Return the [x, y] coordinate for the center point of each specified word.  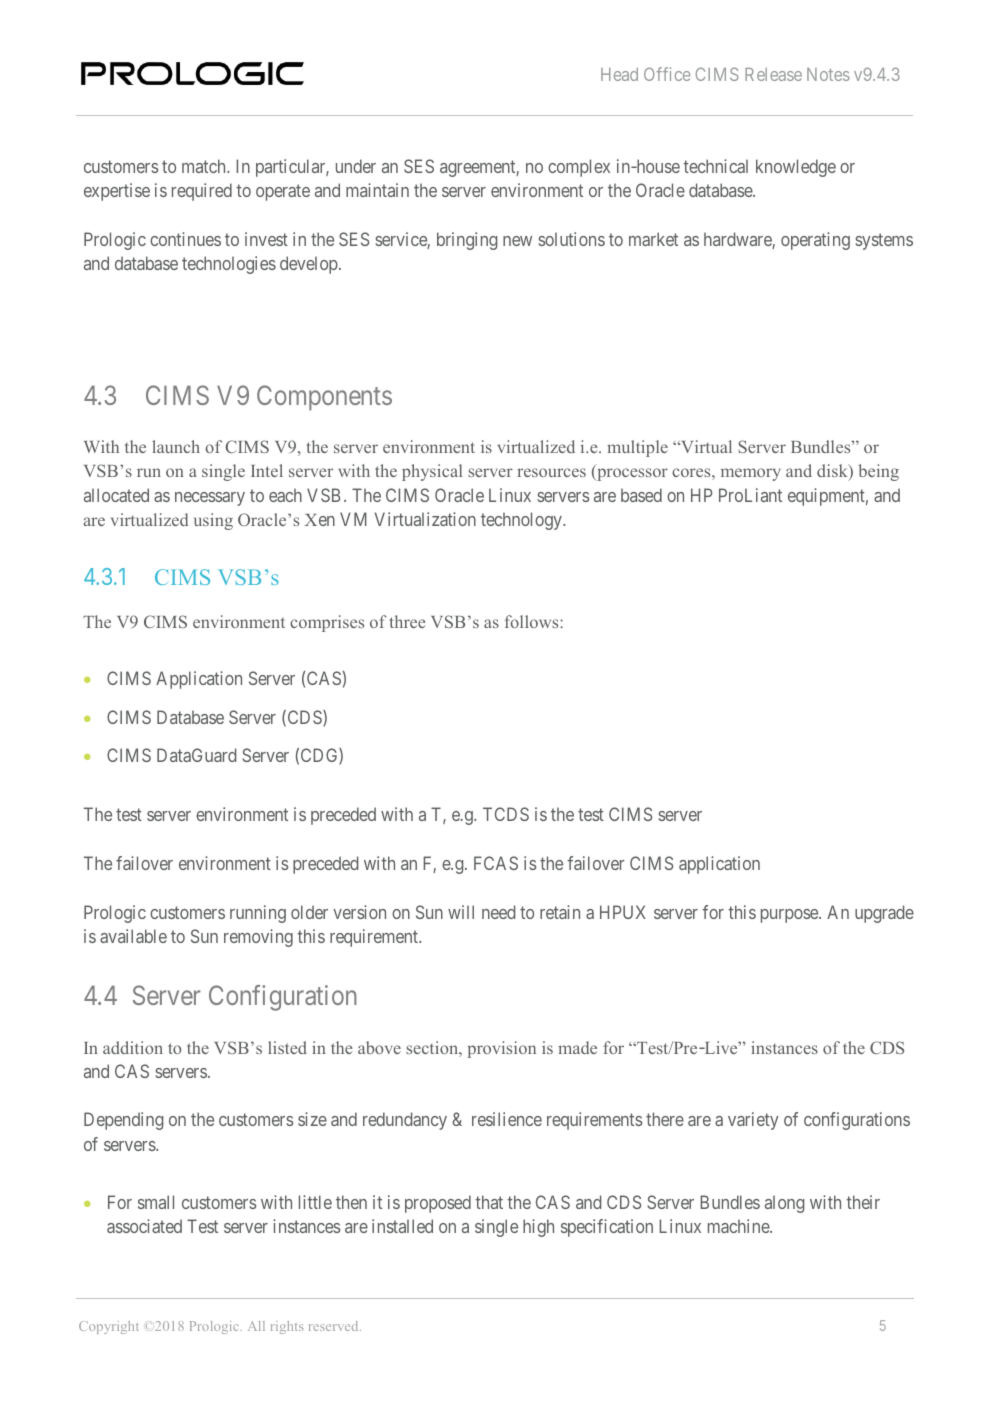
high [538, 1228]
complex [579, 168]
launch [176, 446]
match [205, 166]
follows [533, 621]
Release [773, 74]
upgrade [884, 914]
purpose [790, 916]
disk [833, 472]
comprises [327, 623]
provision [501, 1049]
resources [551, 472]
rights [287, 1327]
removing [258, 938]
